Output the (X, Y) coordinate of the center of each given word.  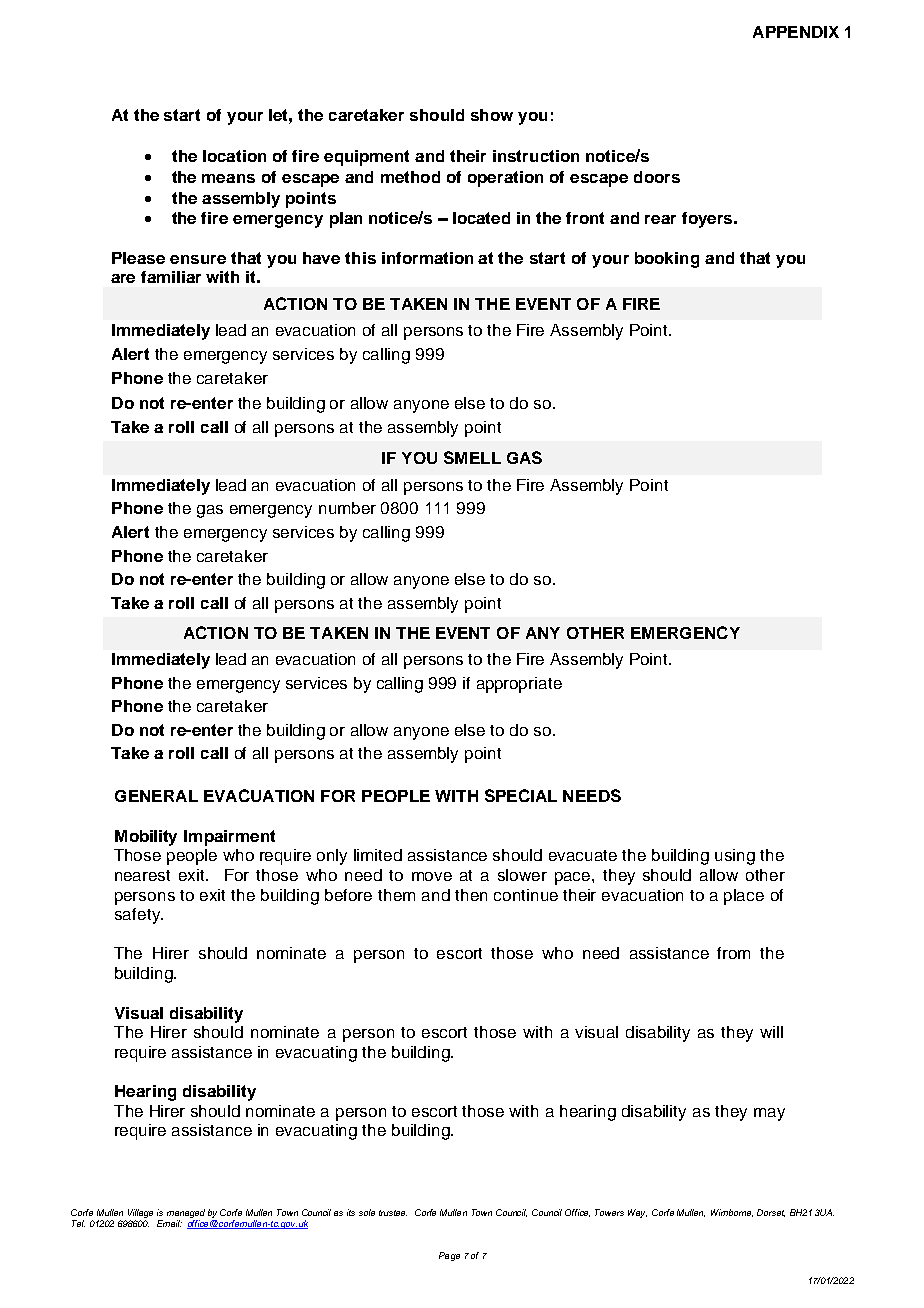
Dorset (771, 1213)
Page (449, 1256)
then (471, 895)
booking (667, 260)
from (733, 953)
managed (186, 1215)
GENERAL (156, 796)
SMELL (472, 457)
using (735, 857)
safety (138, 916)
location (234, 156)
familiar (171, 277)
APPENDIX (796, 32)
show (492, 115)
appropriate (519, 685)
